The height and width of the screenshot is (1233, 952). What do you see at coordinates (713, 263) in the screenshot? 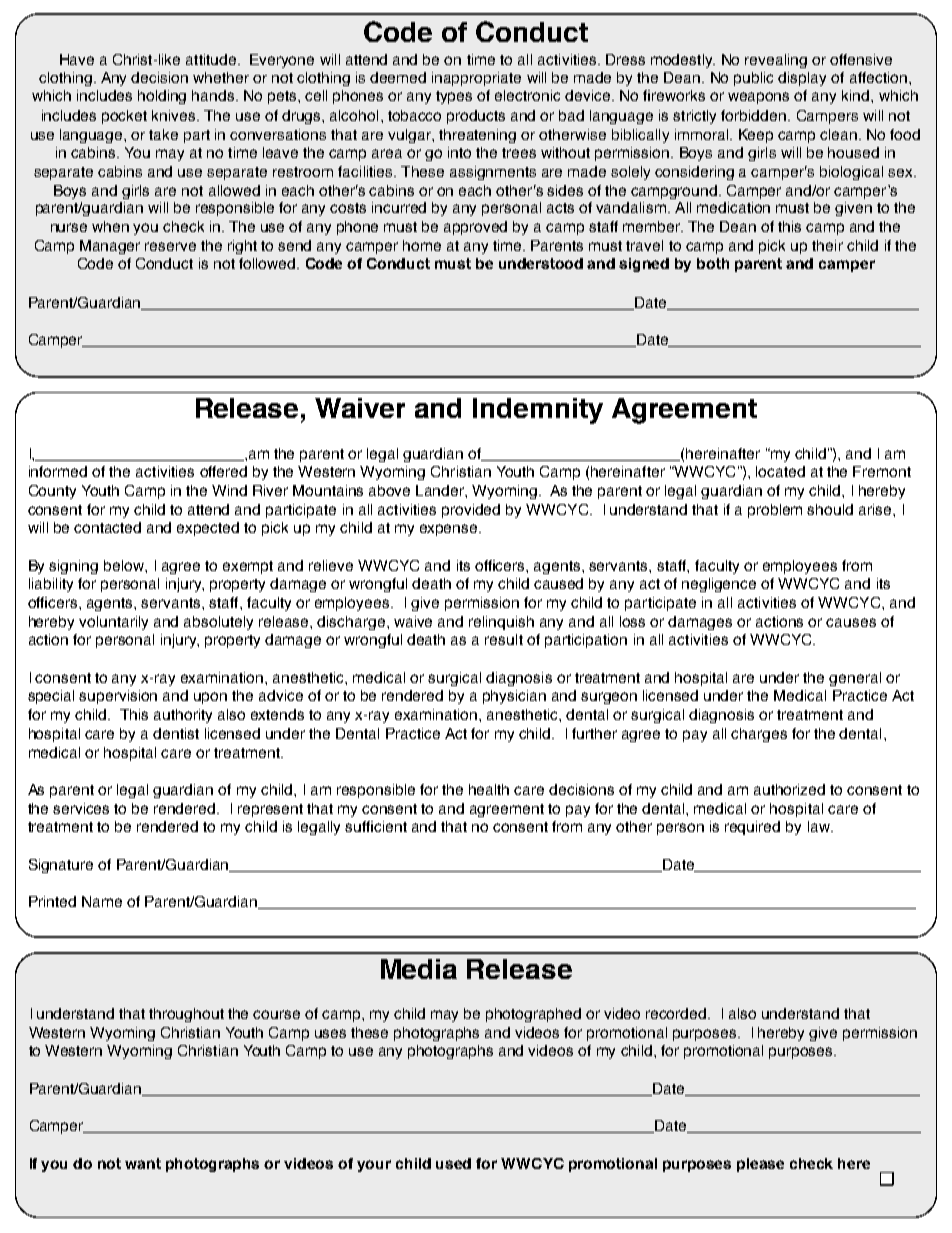
I see `both` at bounding box center [713, 263].
